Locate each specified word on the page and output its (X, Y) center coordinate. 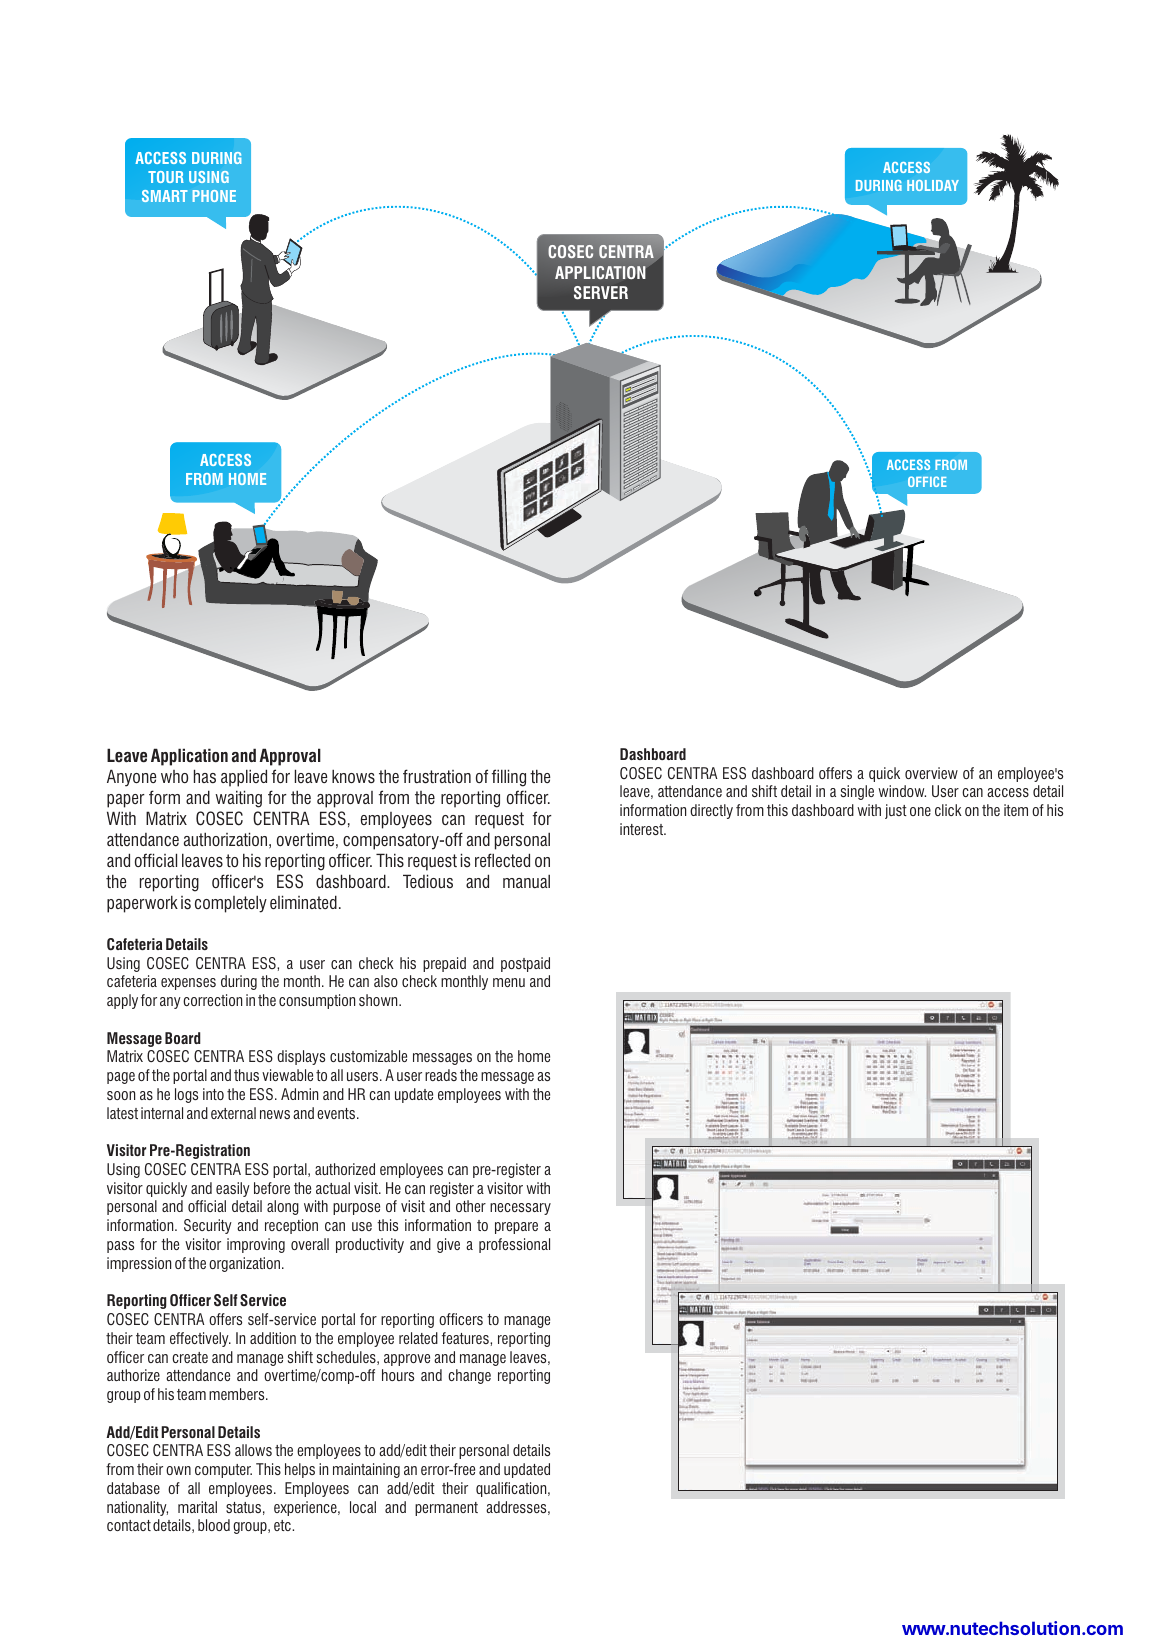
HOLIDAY (933, 185)
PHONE (214, 196)
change (469, 1376)
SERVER (601, 293)
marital (197, 1507)
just (896, 811)
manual (526, 881)
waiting (238, 799)
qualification (512, 1489)
